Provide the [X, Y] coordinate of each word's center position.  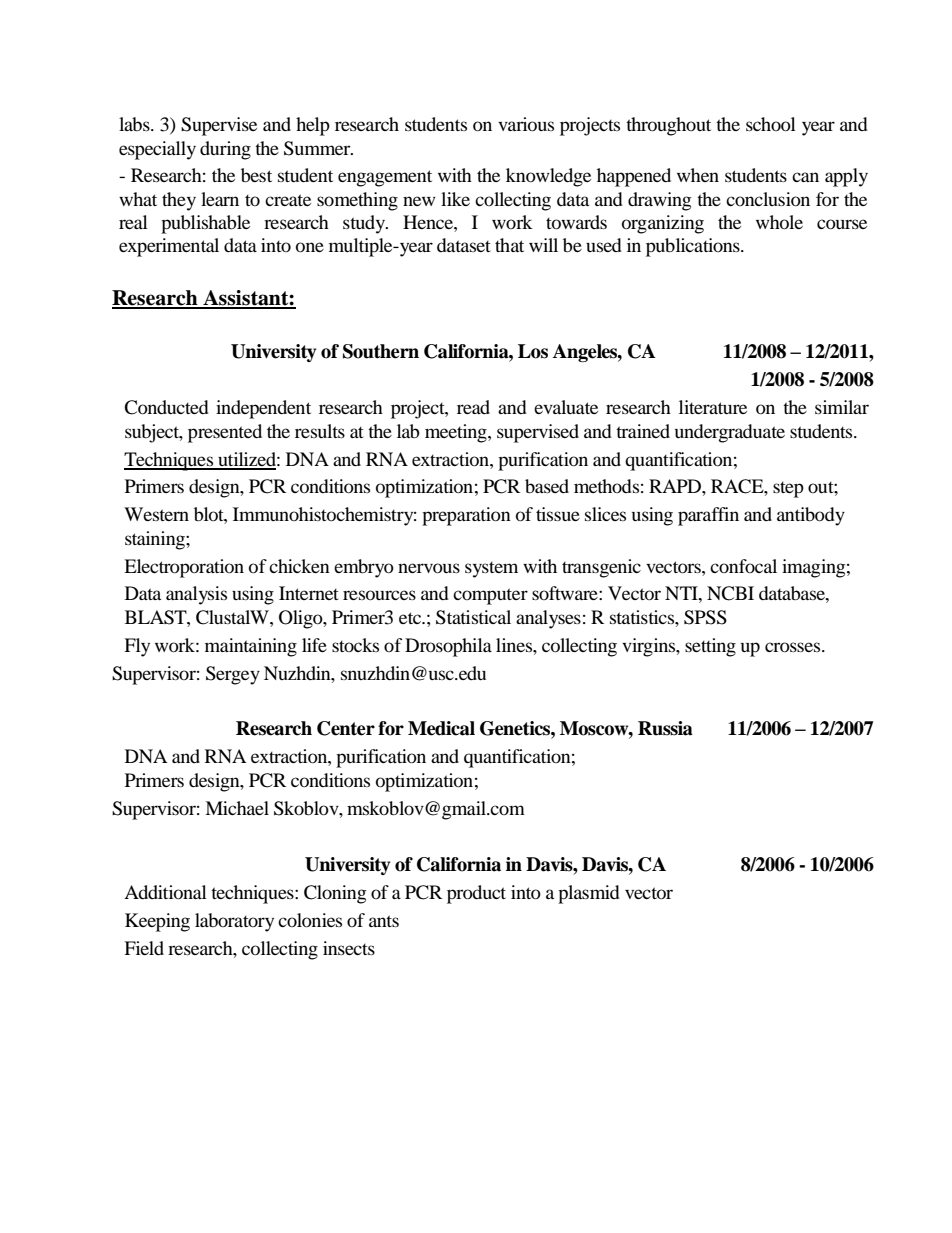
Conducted [166, 407]
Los [533, 351]
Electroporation [184, 568]
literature [713, 407]
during [225, 150]
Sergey [233, 675]
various [526, 124]
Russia [665, 728]
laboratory [234, 922]
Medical [441, 728]
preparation [466, 516]
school [771, 124]
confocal [743, 566]
